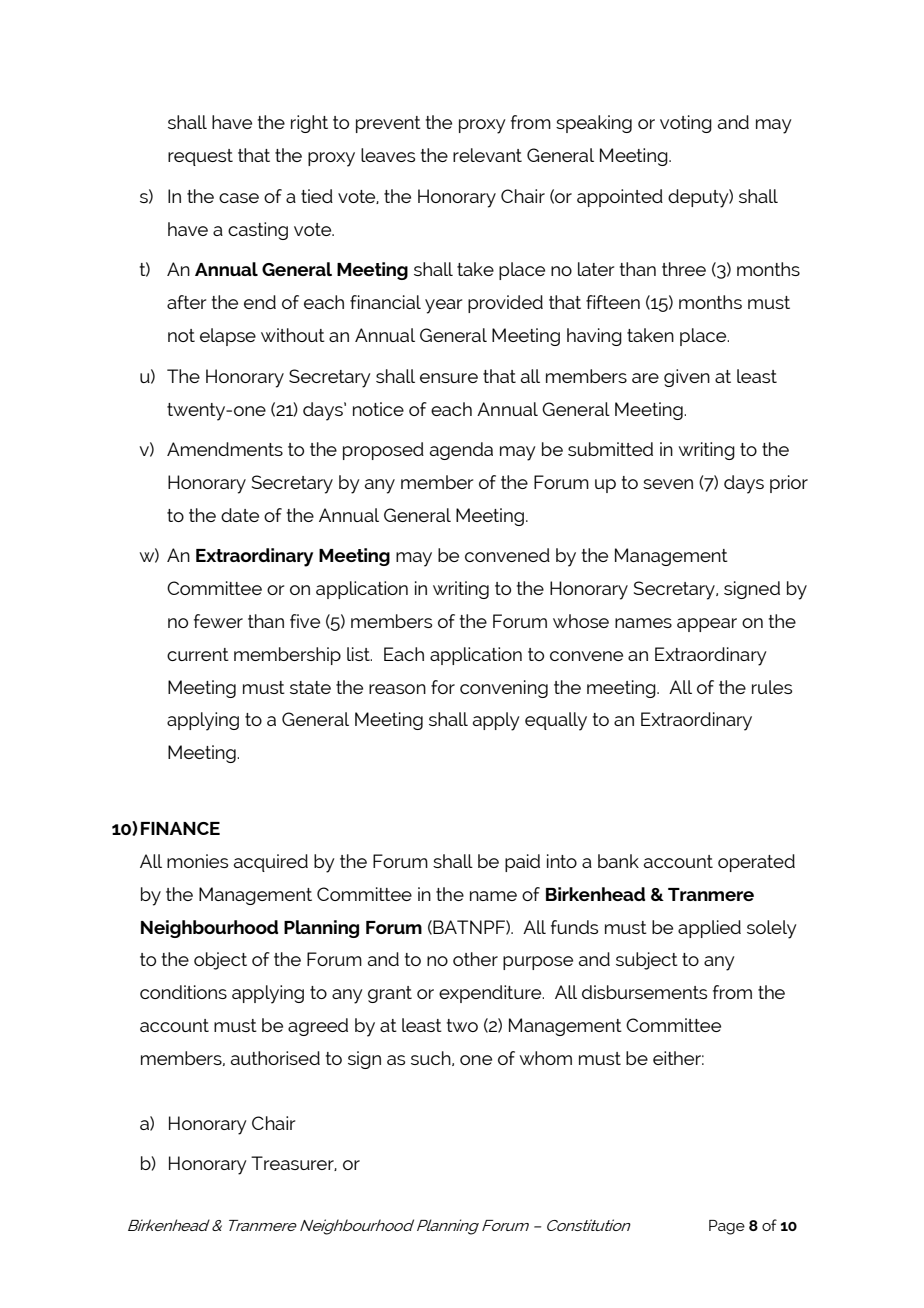  I want to click on Amendments, so click(225, 449).
